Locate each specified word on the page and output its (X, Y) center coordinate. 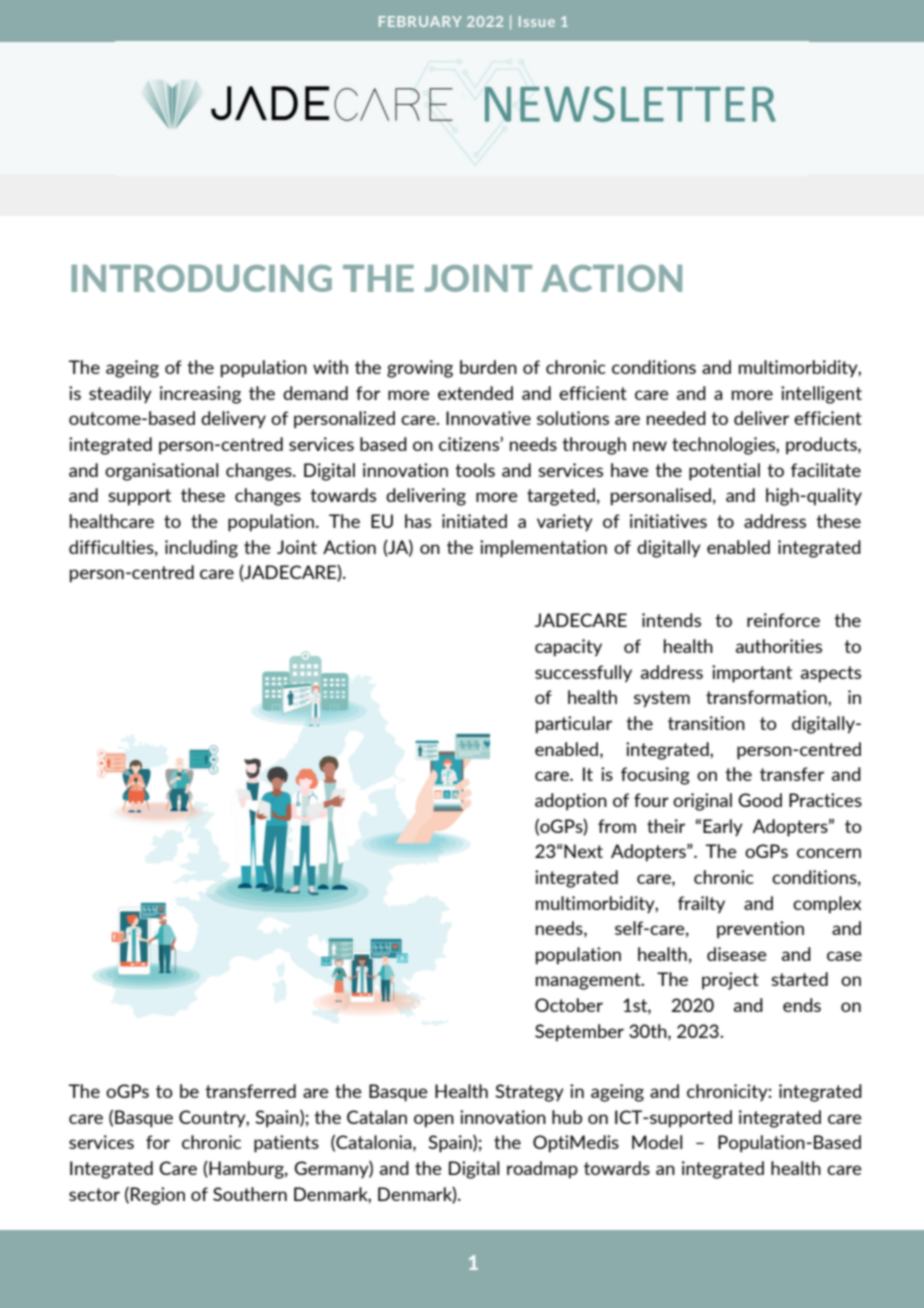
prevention (760, 930)
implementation (543, 549)
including (201, 549)
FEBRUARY (420, 21)
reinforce (783, 620)
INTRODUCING (201, 278)
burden (488, 367)
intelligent (821, 395)
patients (286, 1144)
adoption (571, 802)
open (434, 1121)
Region (158, 1196)
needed (676, 418)
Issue (537, 21)
